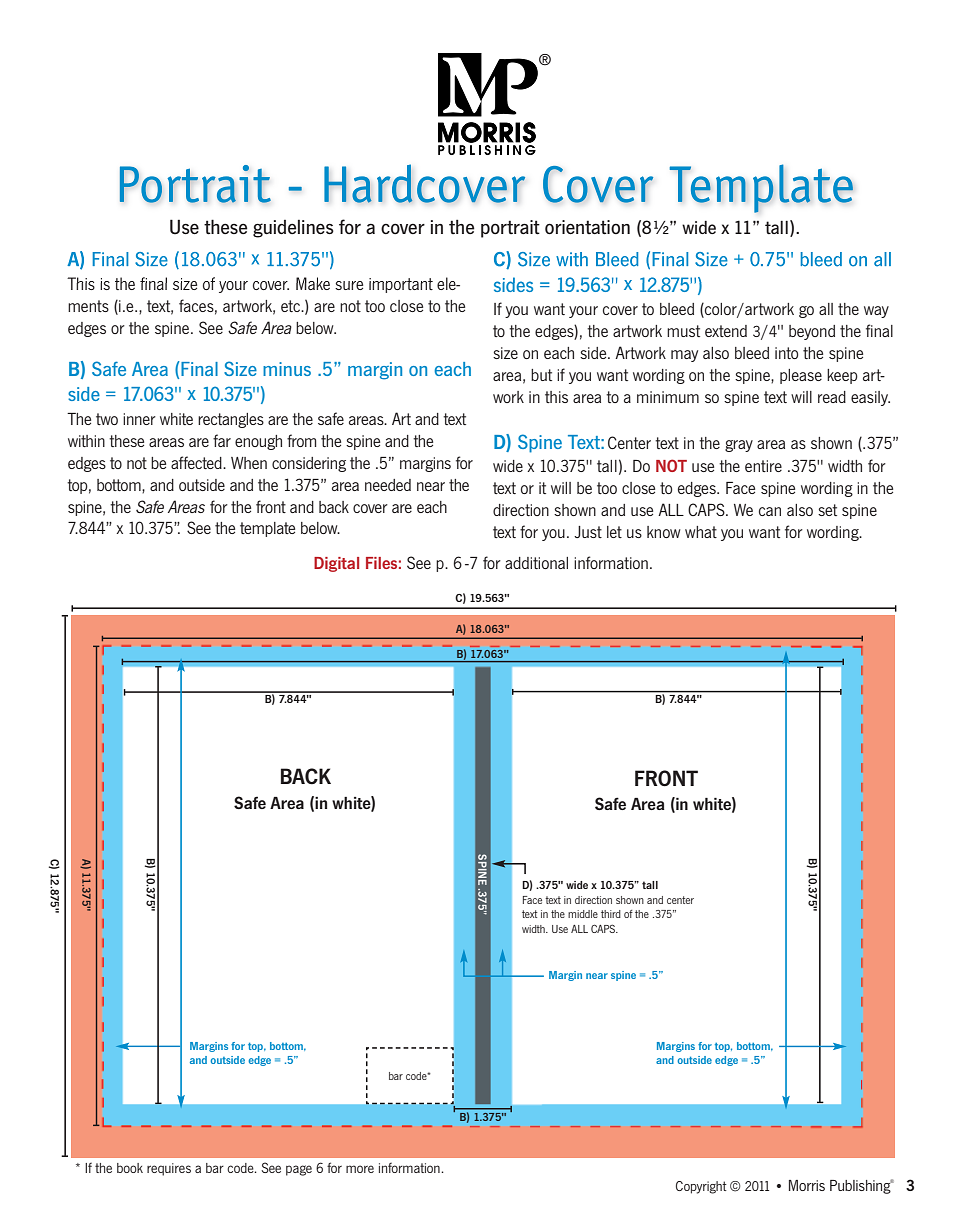 This page has height=1232, width=958. Describe the element at coordinates (293, 229) in the page. I see `guidelines` at that location.
